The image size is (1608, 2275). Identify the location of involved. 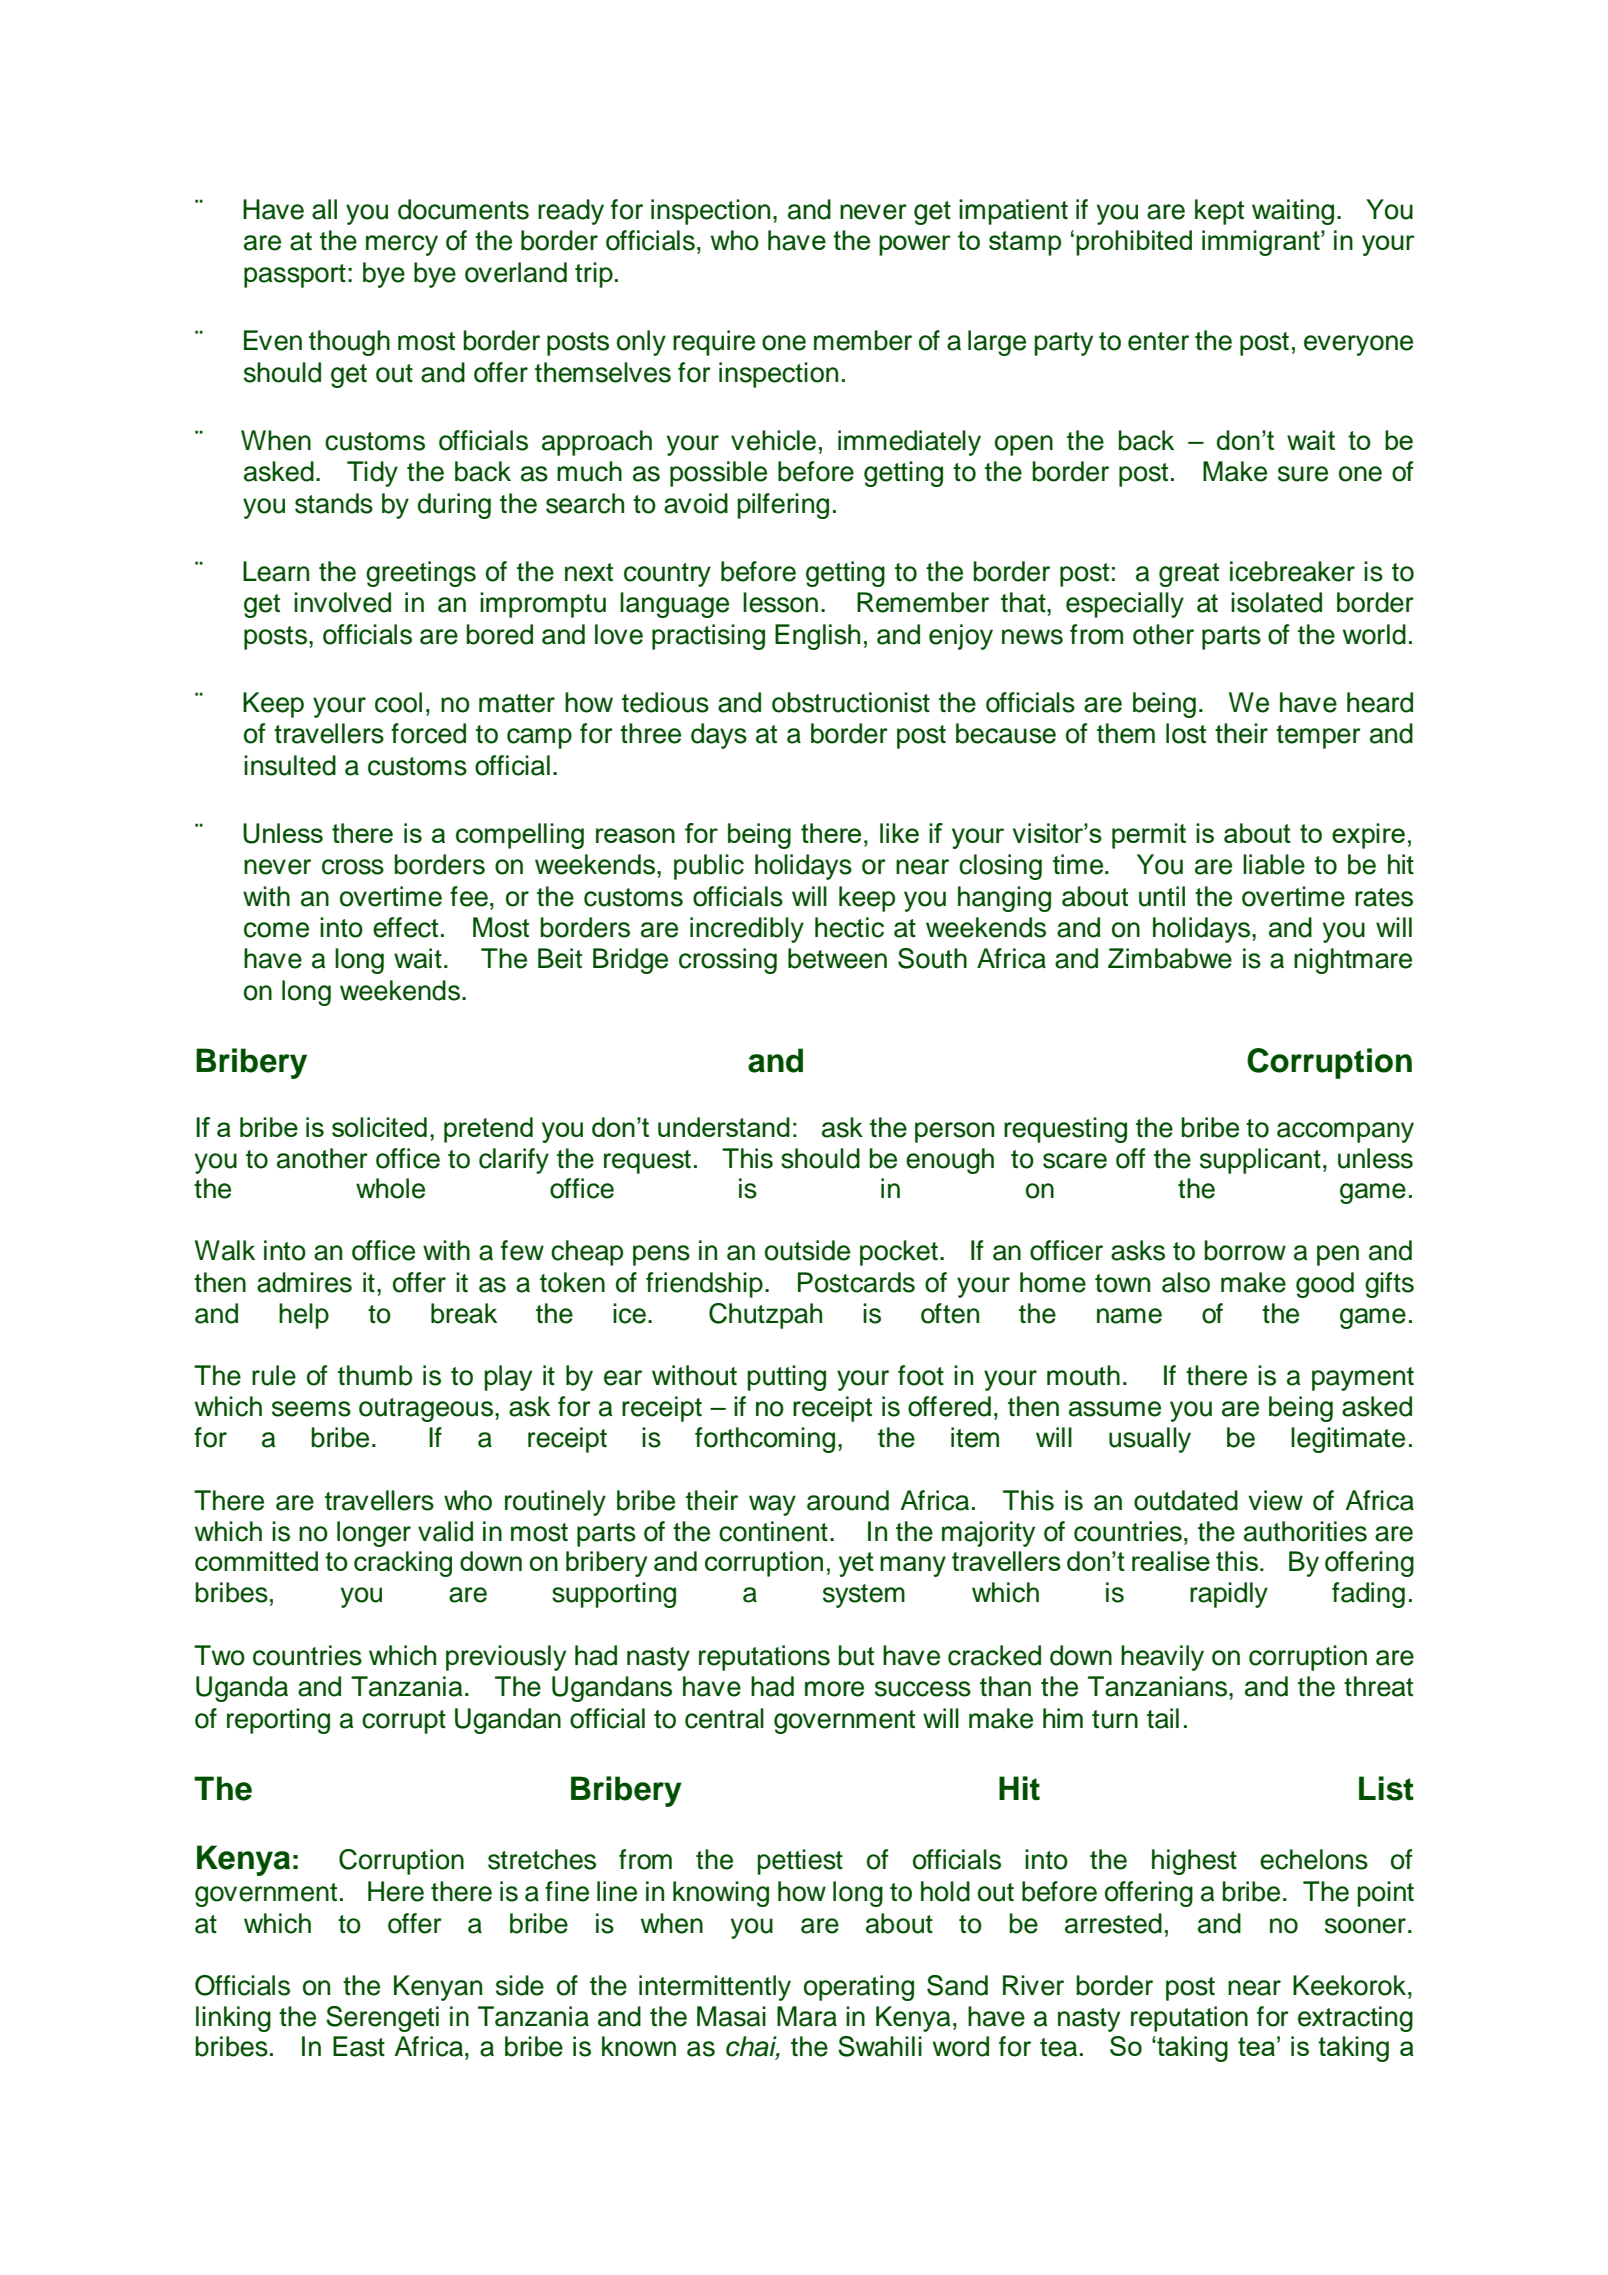
(342, 602).
